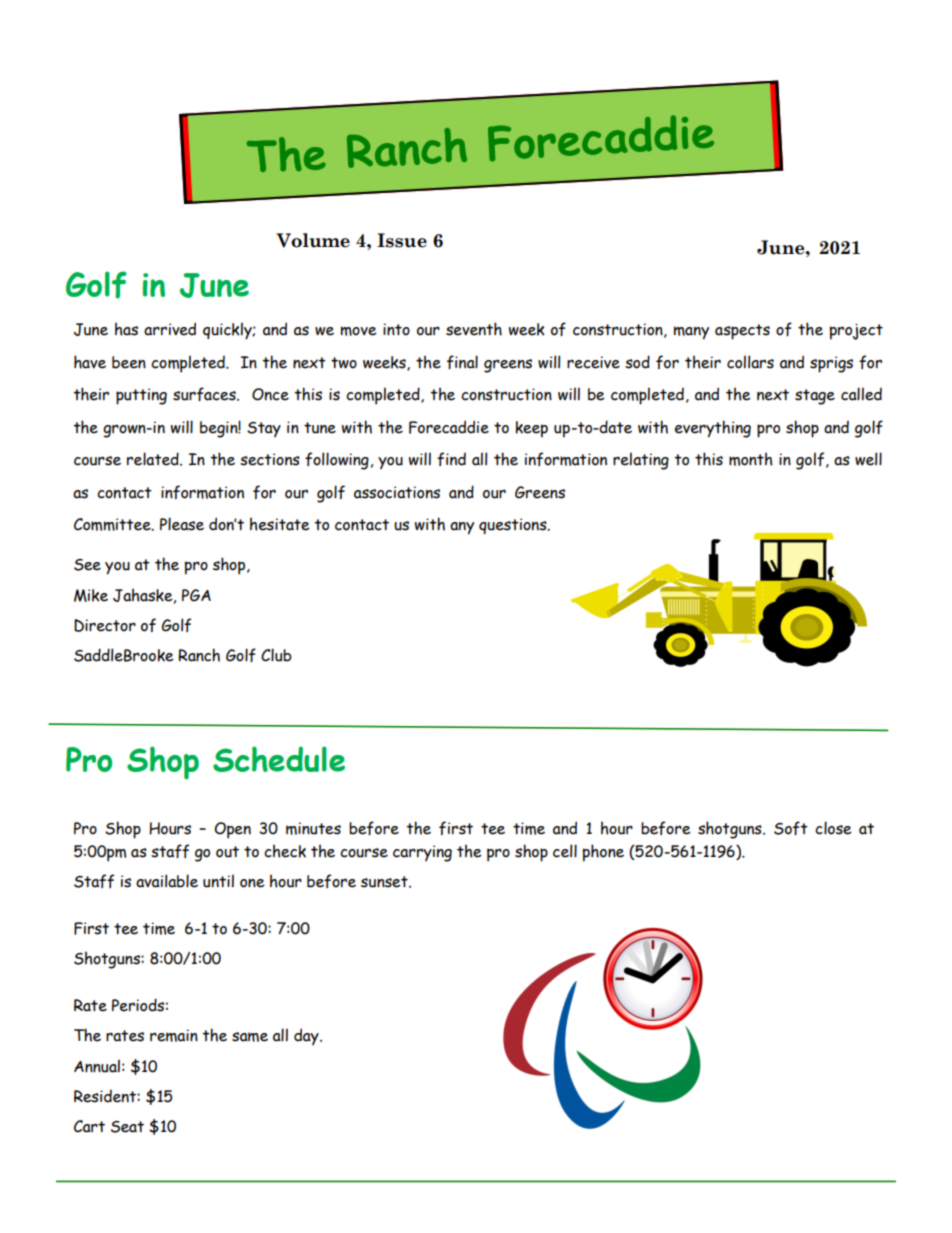  What do you see at coordinates (791, 828) in the screenshot?
I see `Soft` at bounding box center [791, 828].
